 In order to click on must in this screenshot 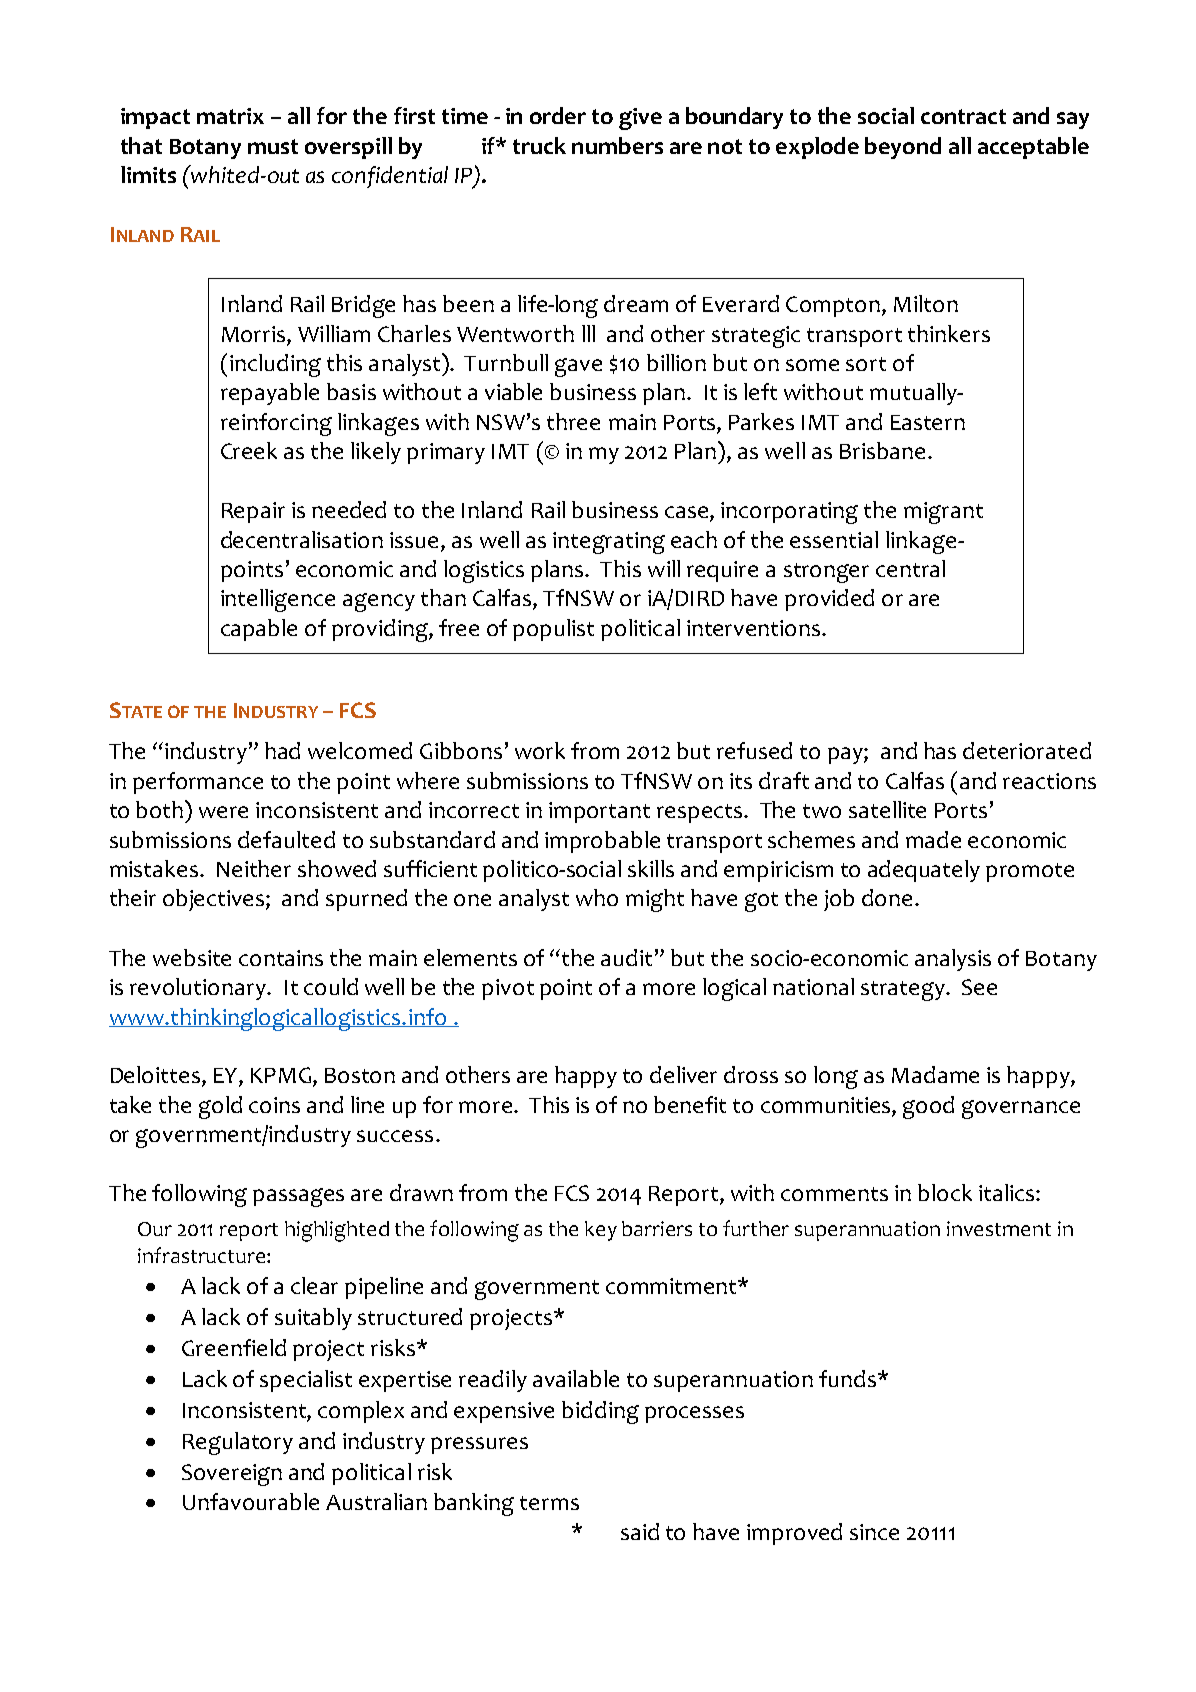, I will do `click(273, 146)`.
